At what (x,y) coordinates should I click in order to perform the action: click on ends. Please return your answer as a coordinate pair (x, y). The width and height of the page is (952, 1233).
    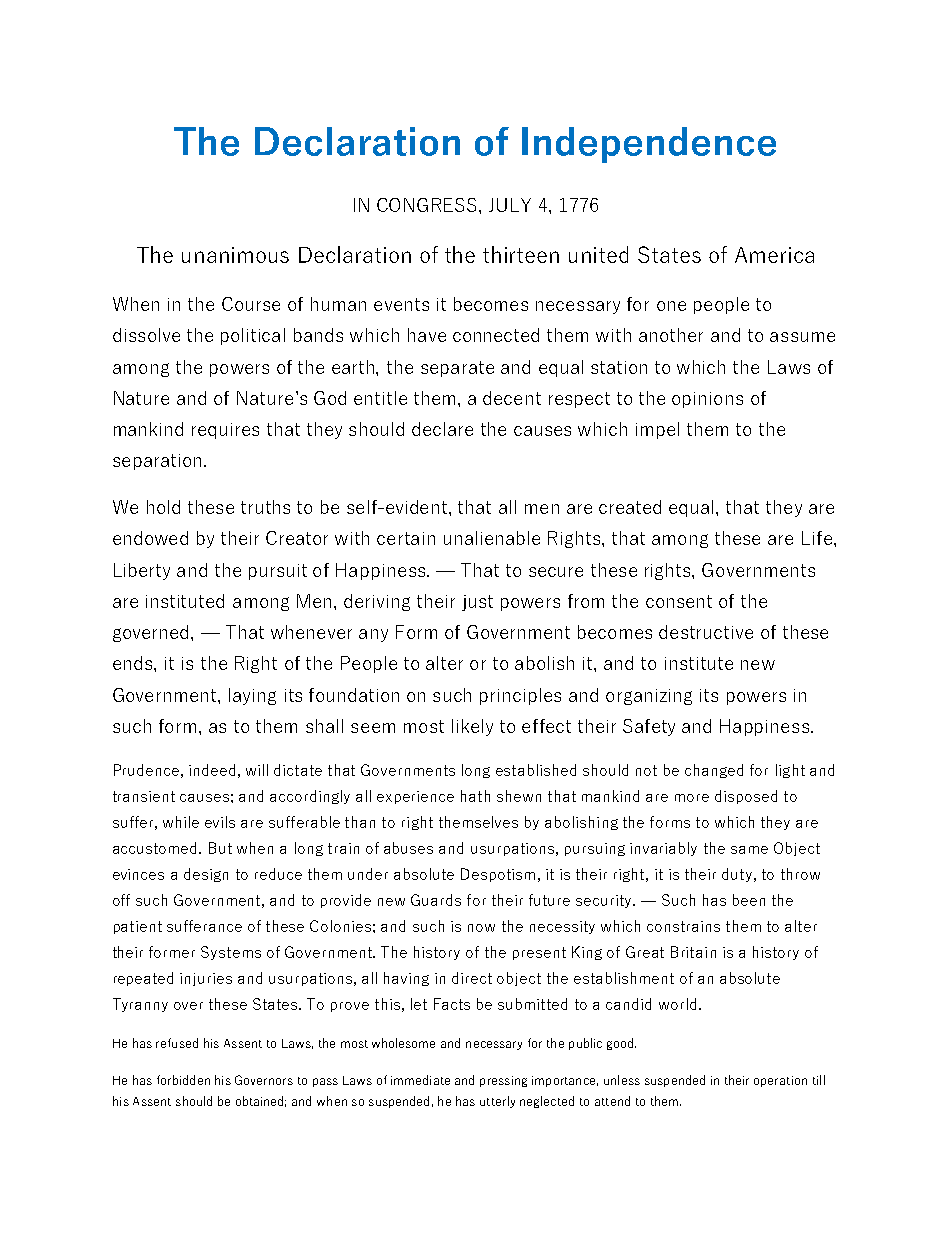
    Looking at the image, I should click on (134, 663).
